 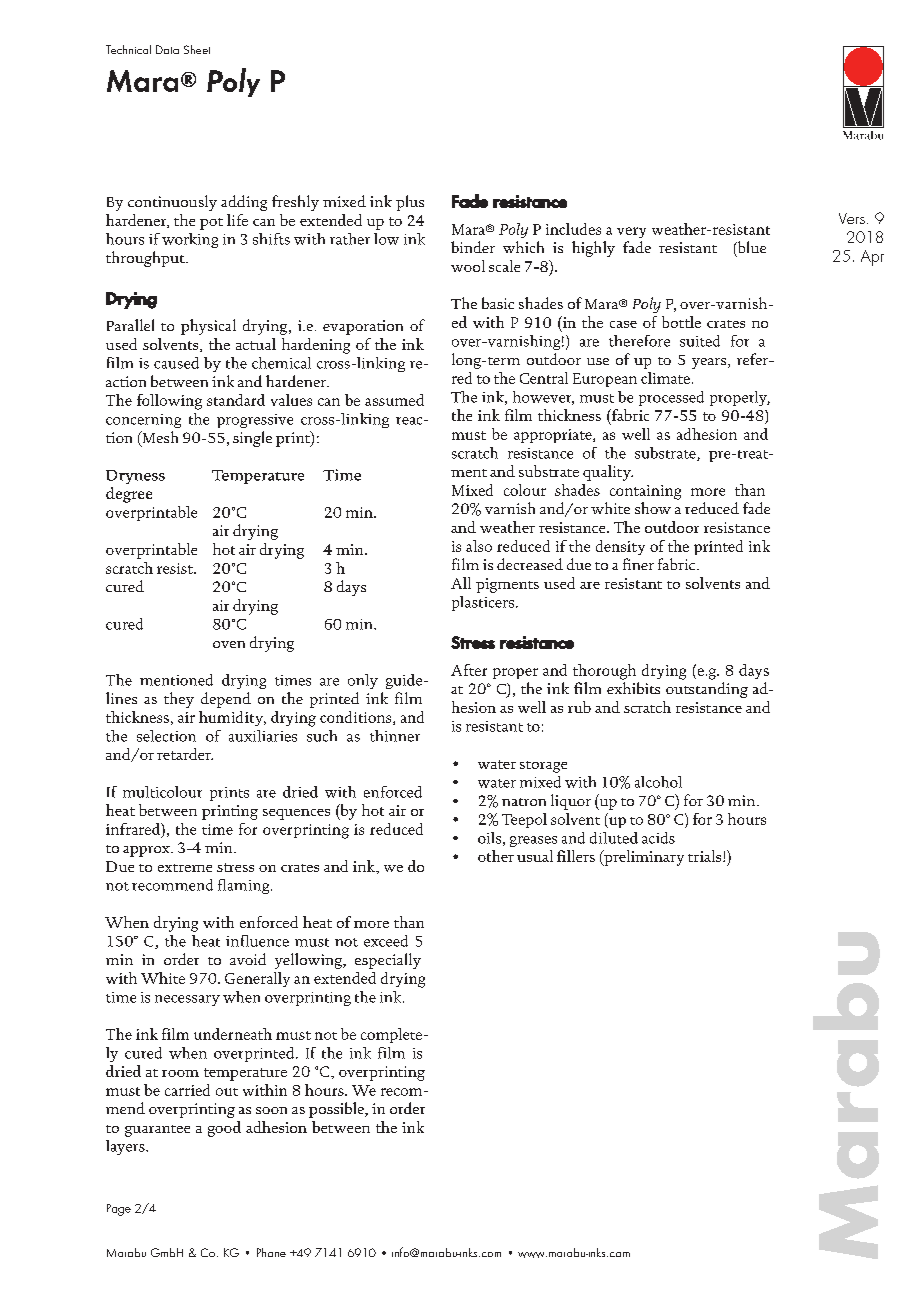 What do you see at coordinates (386, 941) in the image?
I see `exceed` at bounding box center [386, 941].
